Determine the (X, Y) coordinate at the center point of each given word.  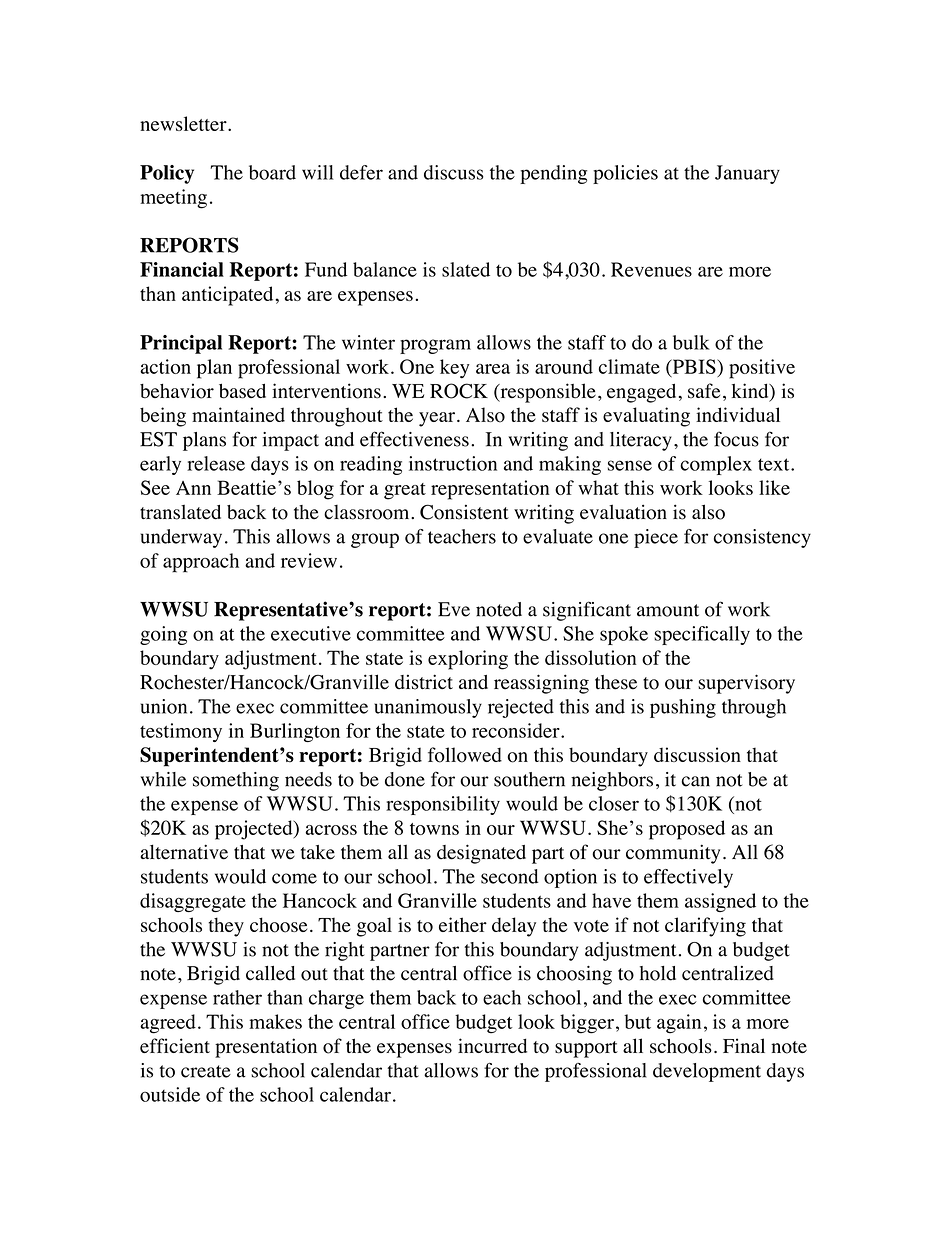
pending (553, 174)
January (747, 174)
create (206, 1071)
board (272, 172)
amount (668, 610)
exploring (468, 660)
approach (201, 563)
